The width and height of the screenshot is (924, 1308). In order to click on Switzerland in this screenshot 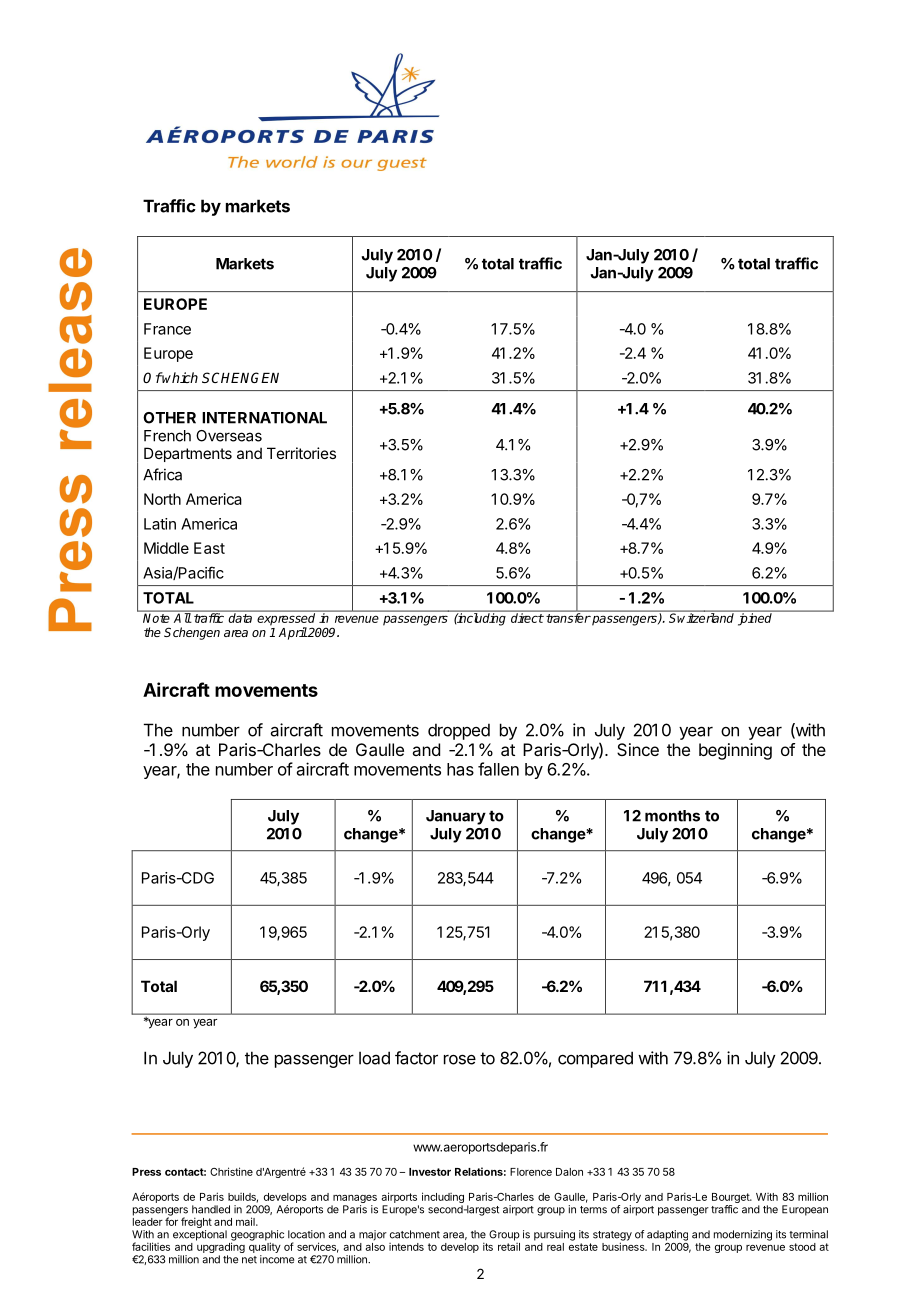, I will do `click(701, 617)`.
